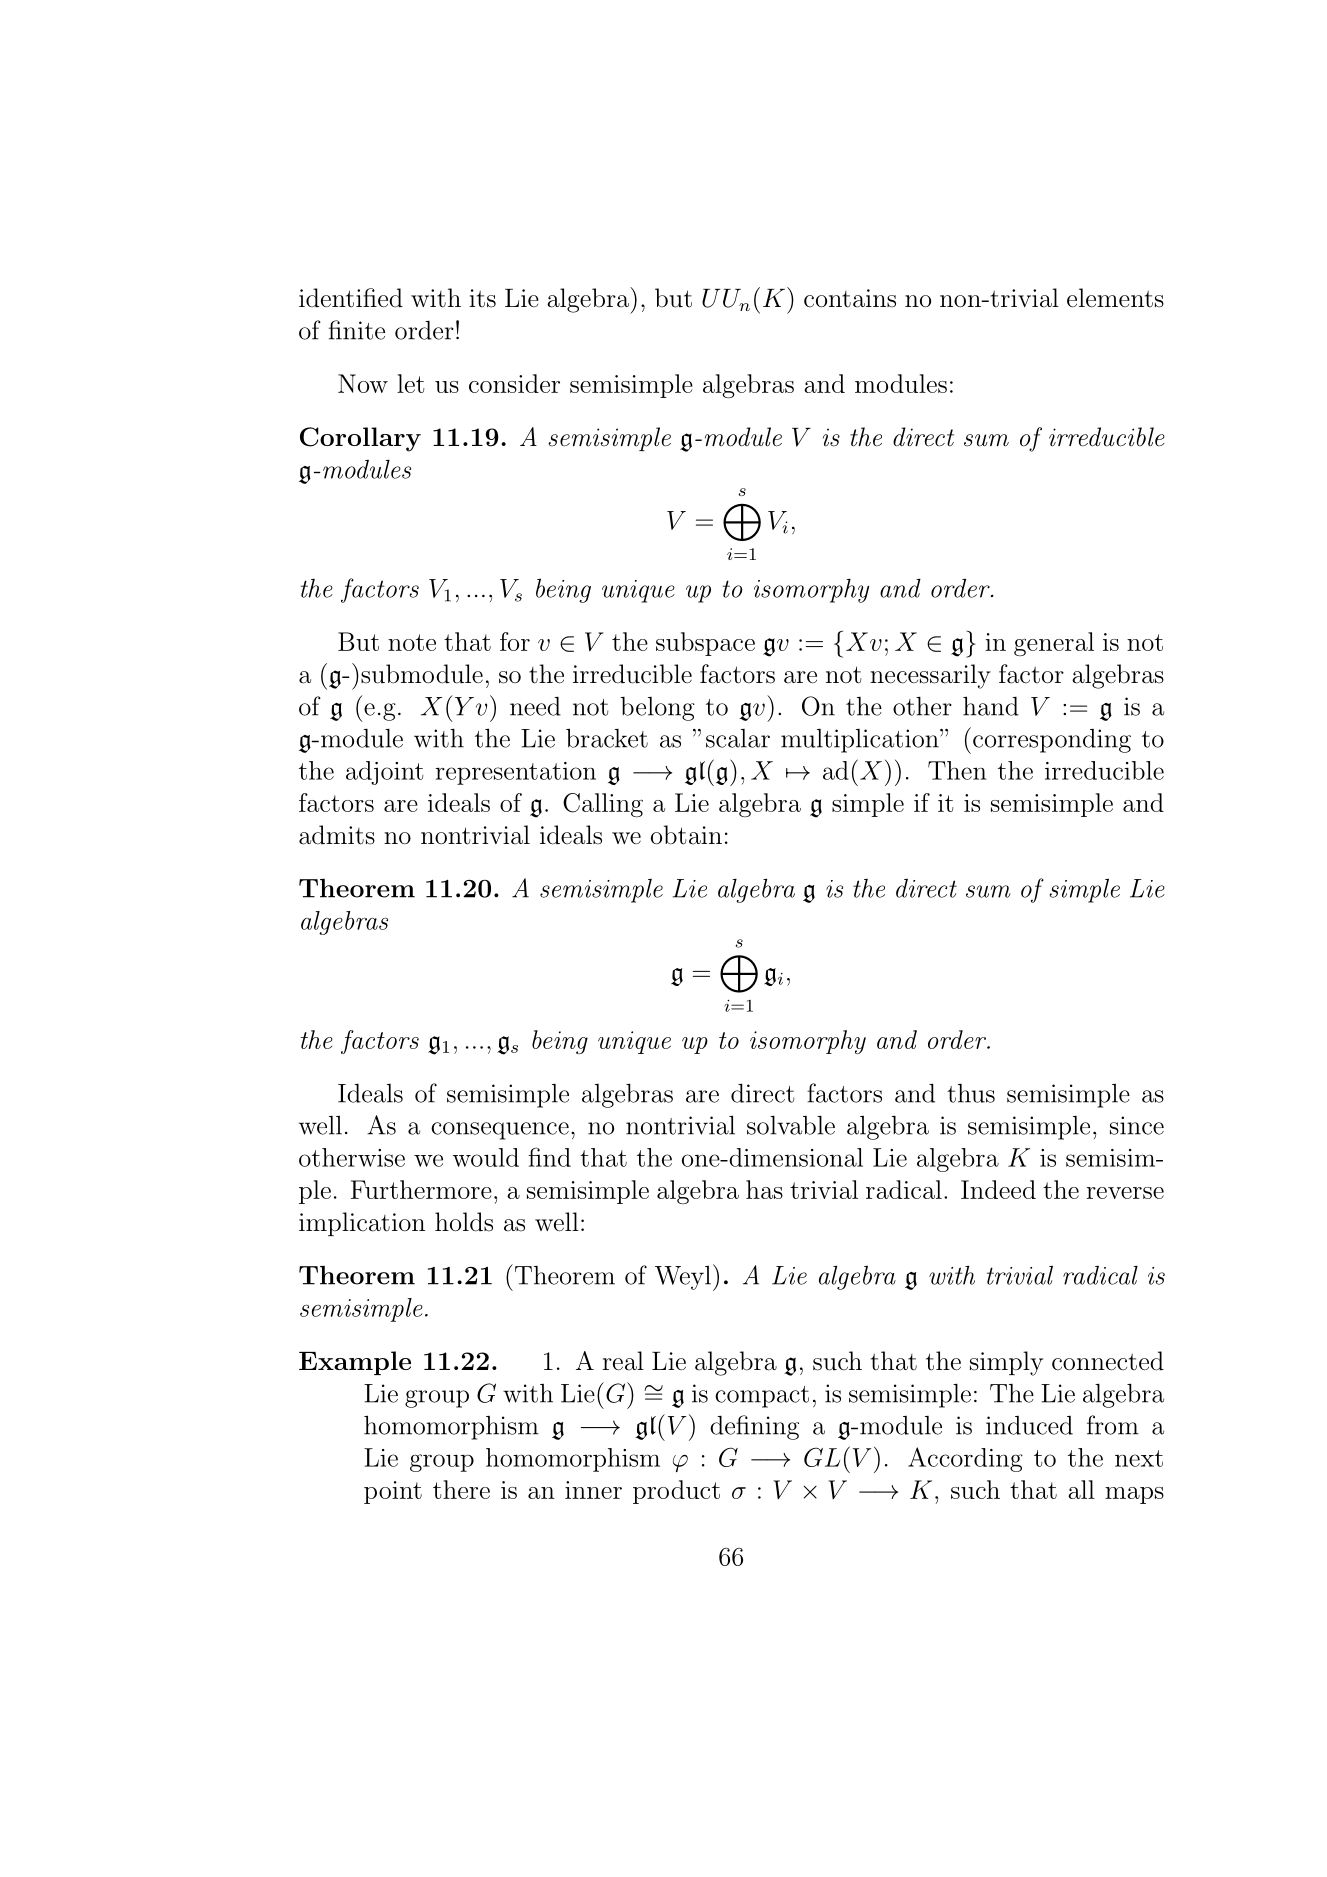 The image size is (1327, 1877). I want to click on there, so click(461, 1489).
